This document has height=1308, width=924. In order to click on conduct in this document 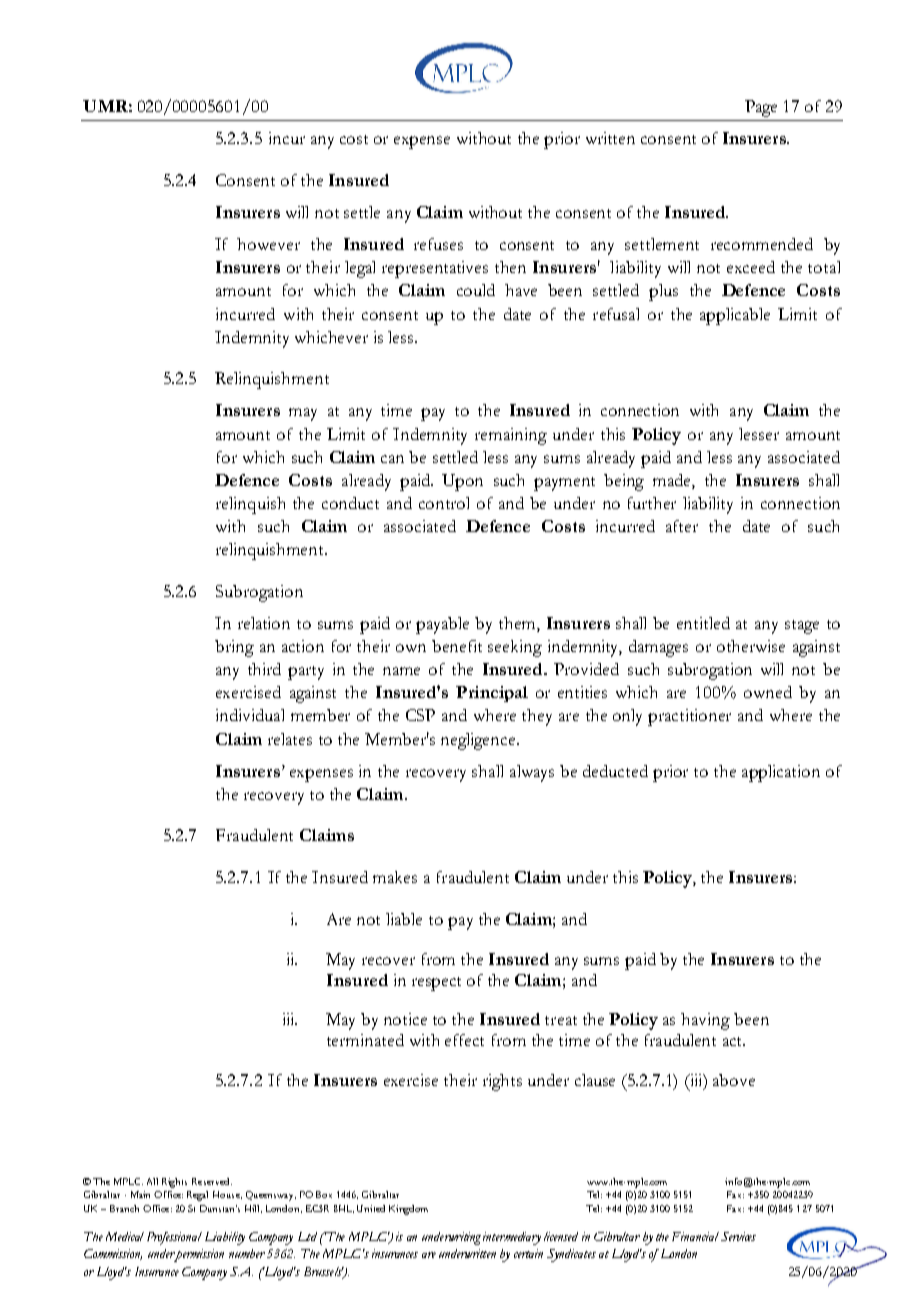, I will do `click(350, 503)`.
